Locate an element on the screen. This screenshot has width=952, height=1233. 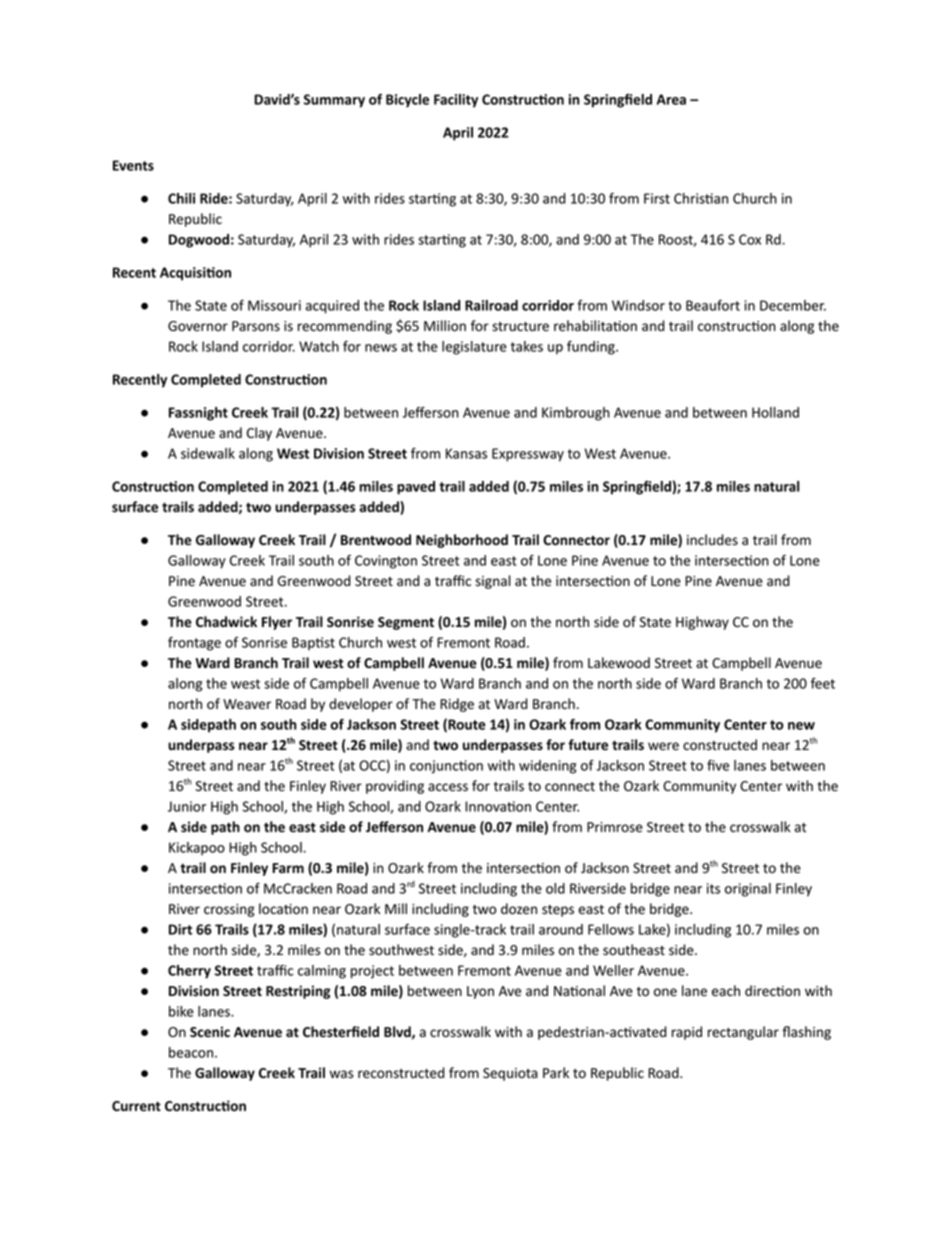
Area is located at coordinates (671, 99).
